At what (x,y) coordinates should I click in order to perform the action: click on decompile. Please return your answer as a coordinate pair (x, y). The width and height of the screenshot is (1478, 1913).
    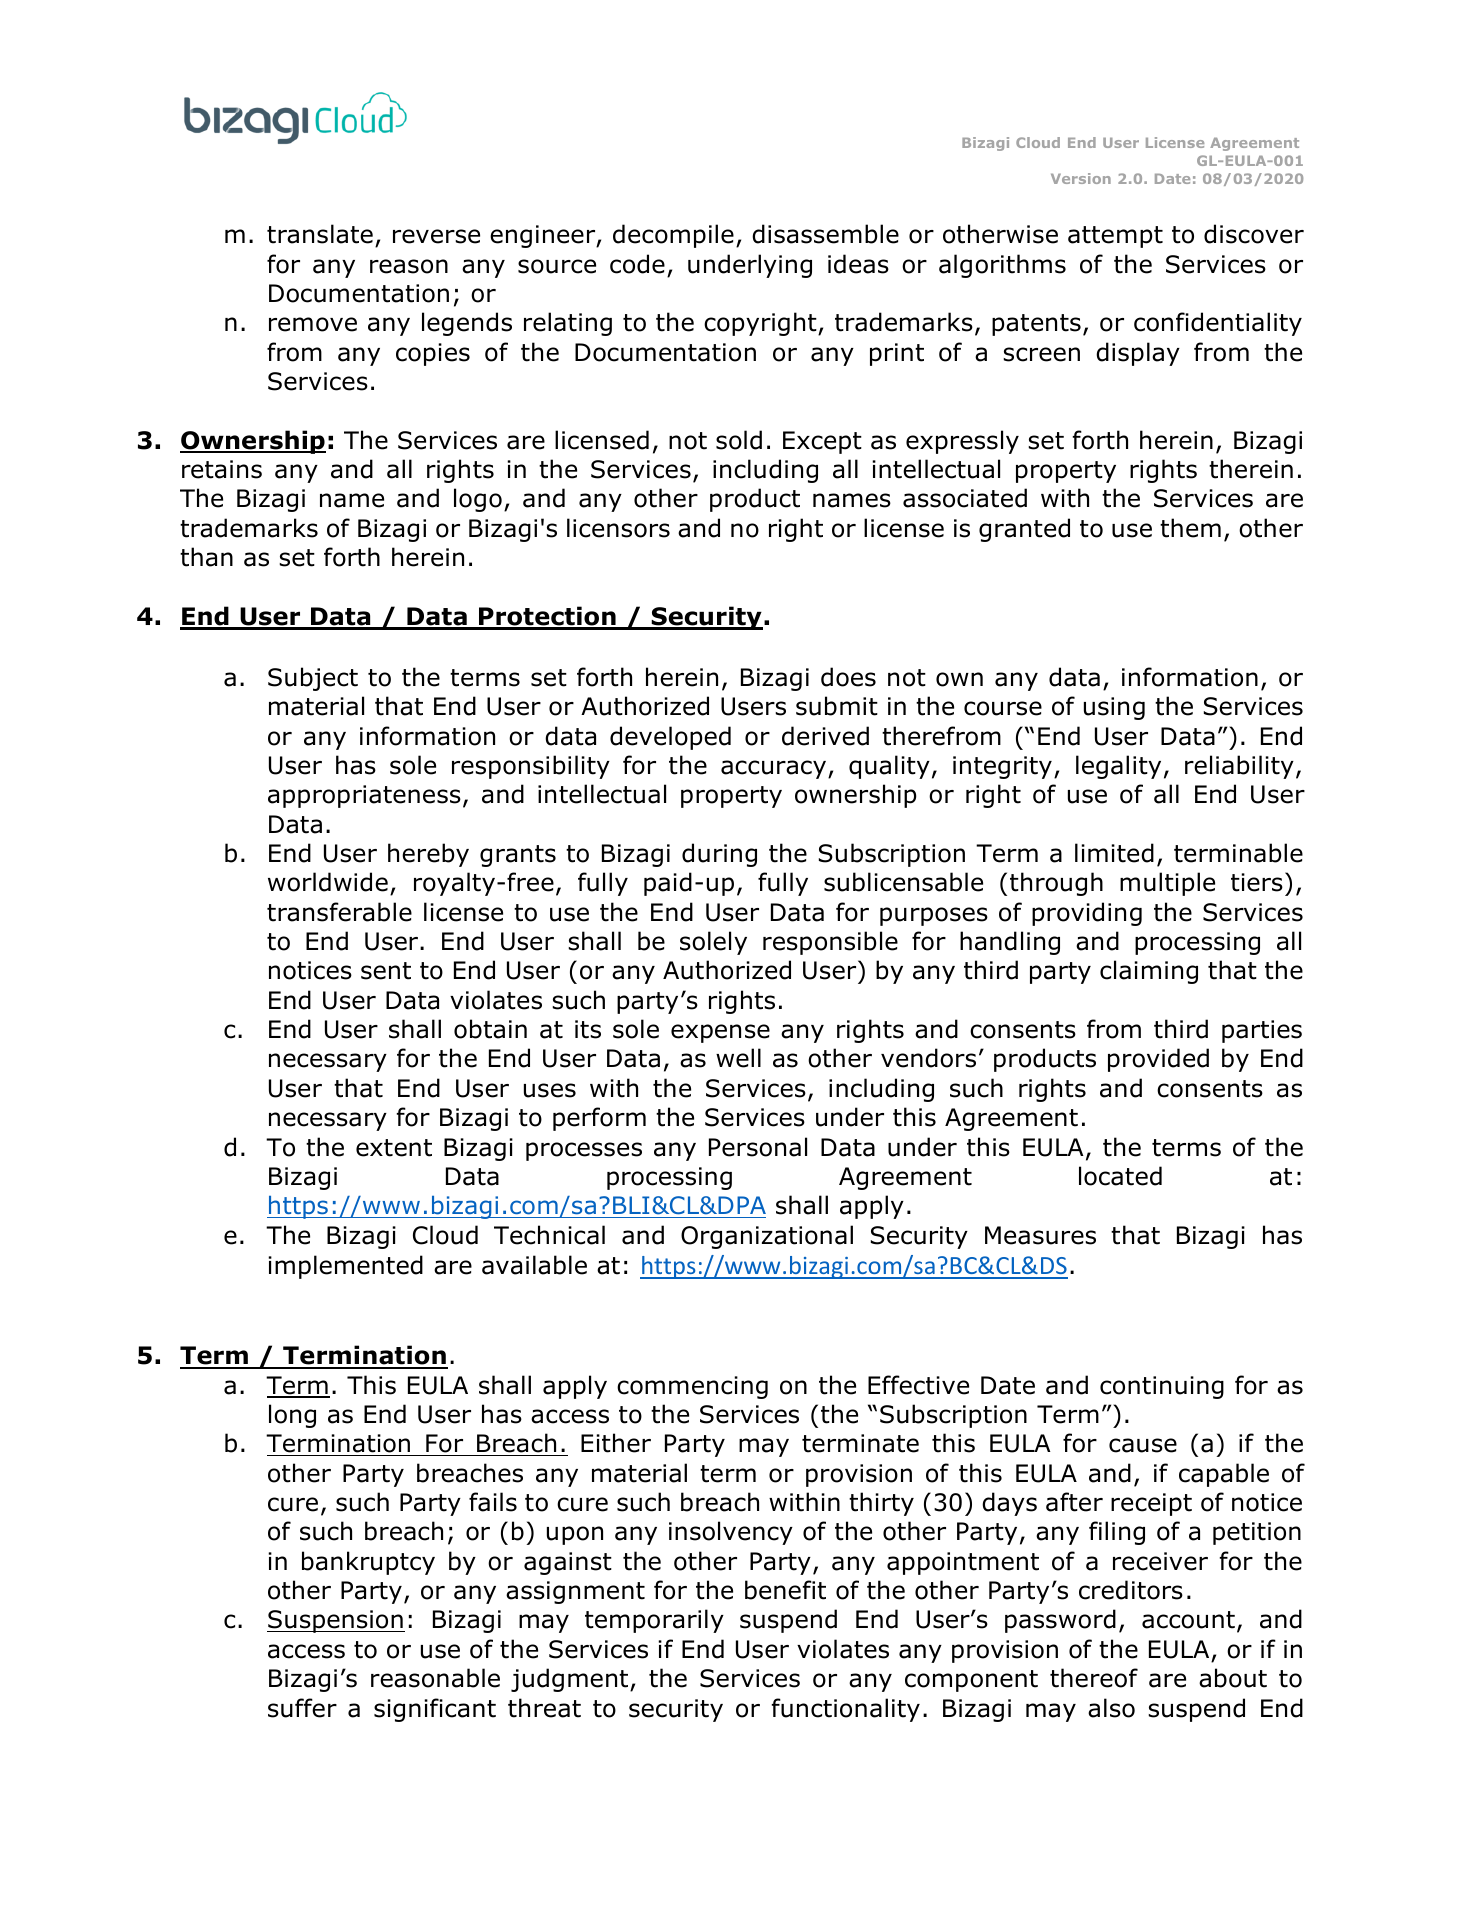
    Looking at the image, I should click on (673, 236).
